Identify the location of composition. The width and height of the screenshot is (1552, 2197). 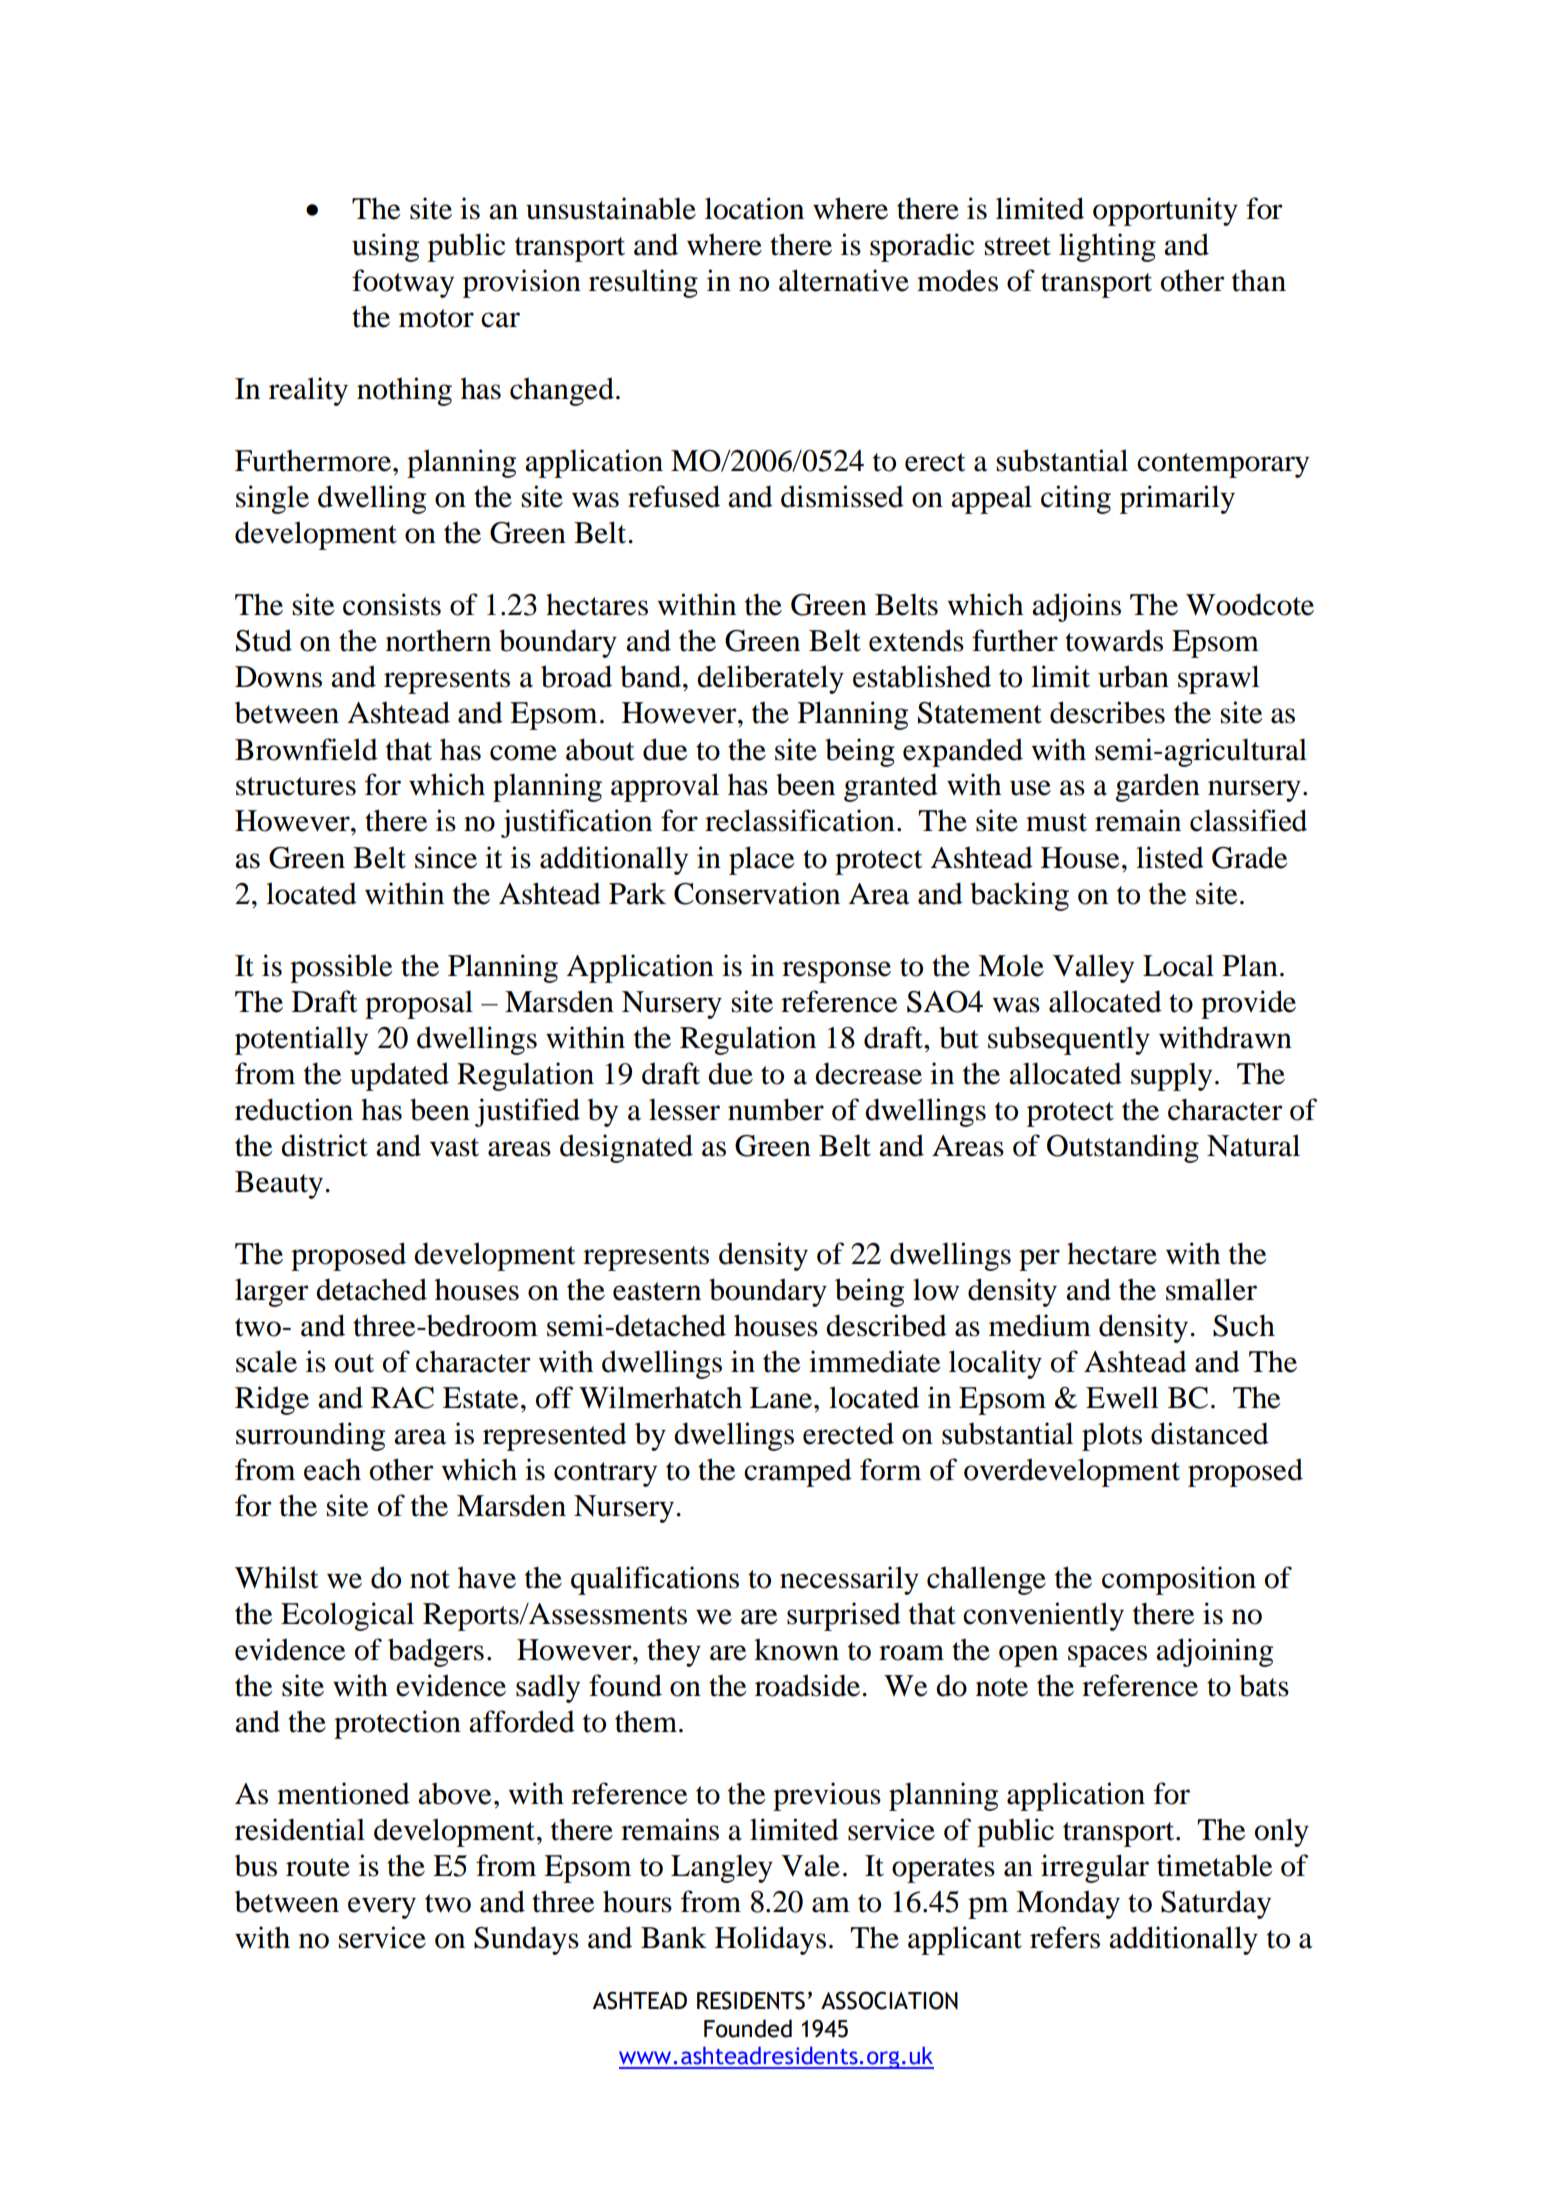
(1179, 1580).
